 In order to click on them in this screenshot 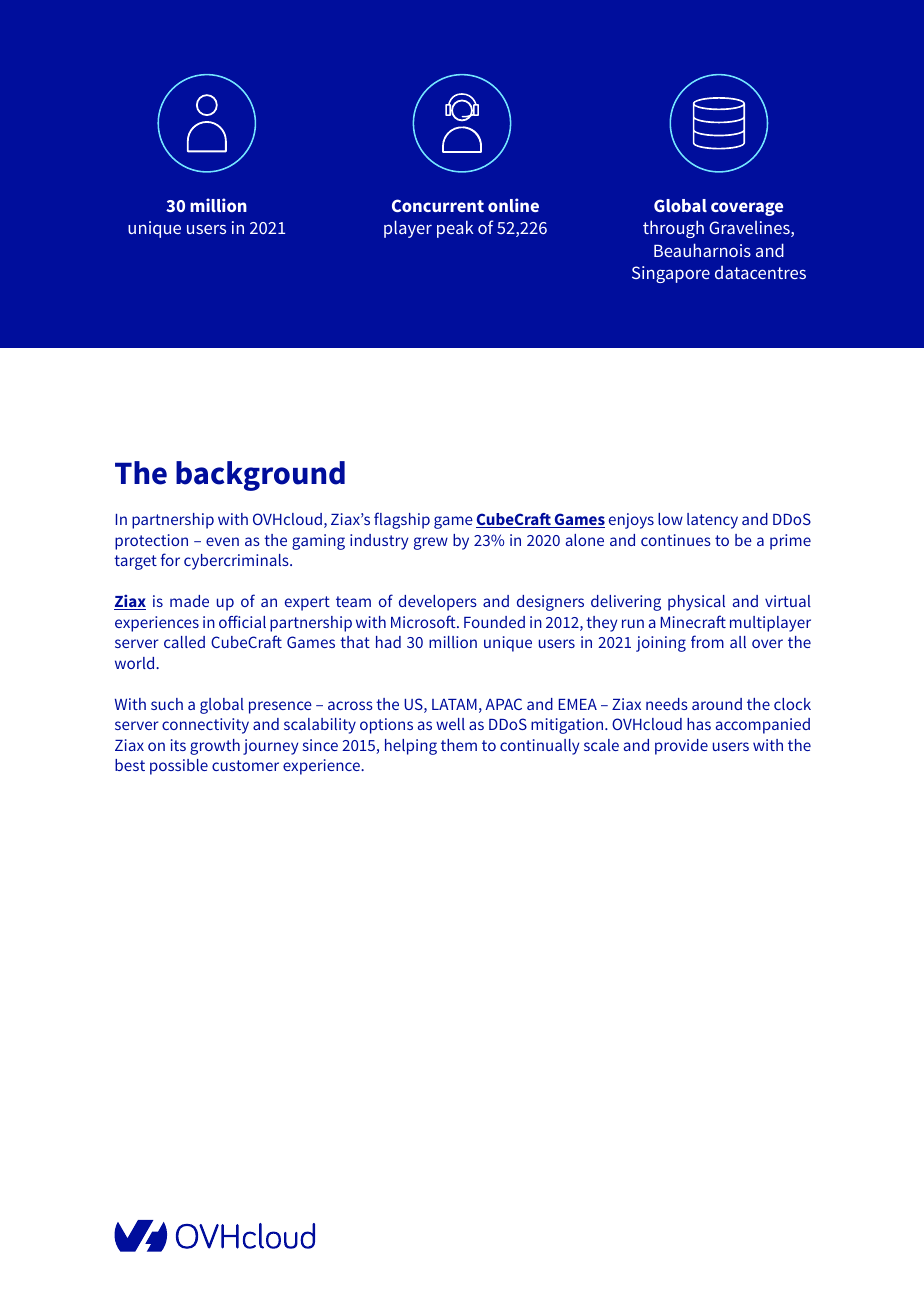, I will do `click(459, 745)`.
